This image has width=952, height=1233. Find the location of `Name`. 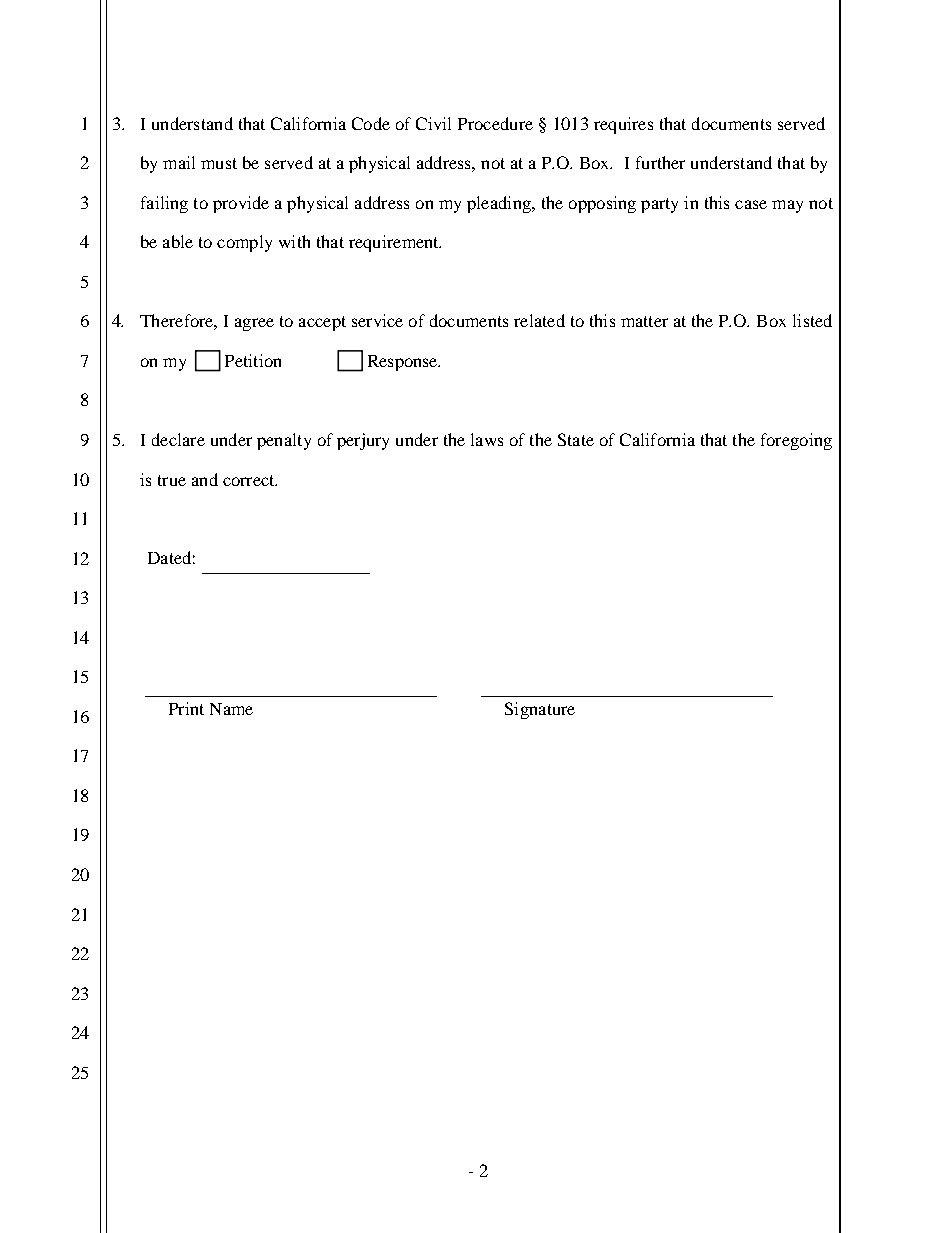

Name is located at coordinates (231, 709).
